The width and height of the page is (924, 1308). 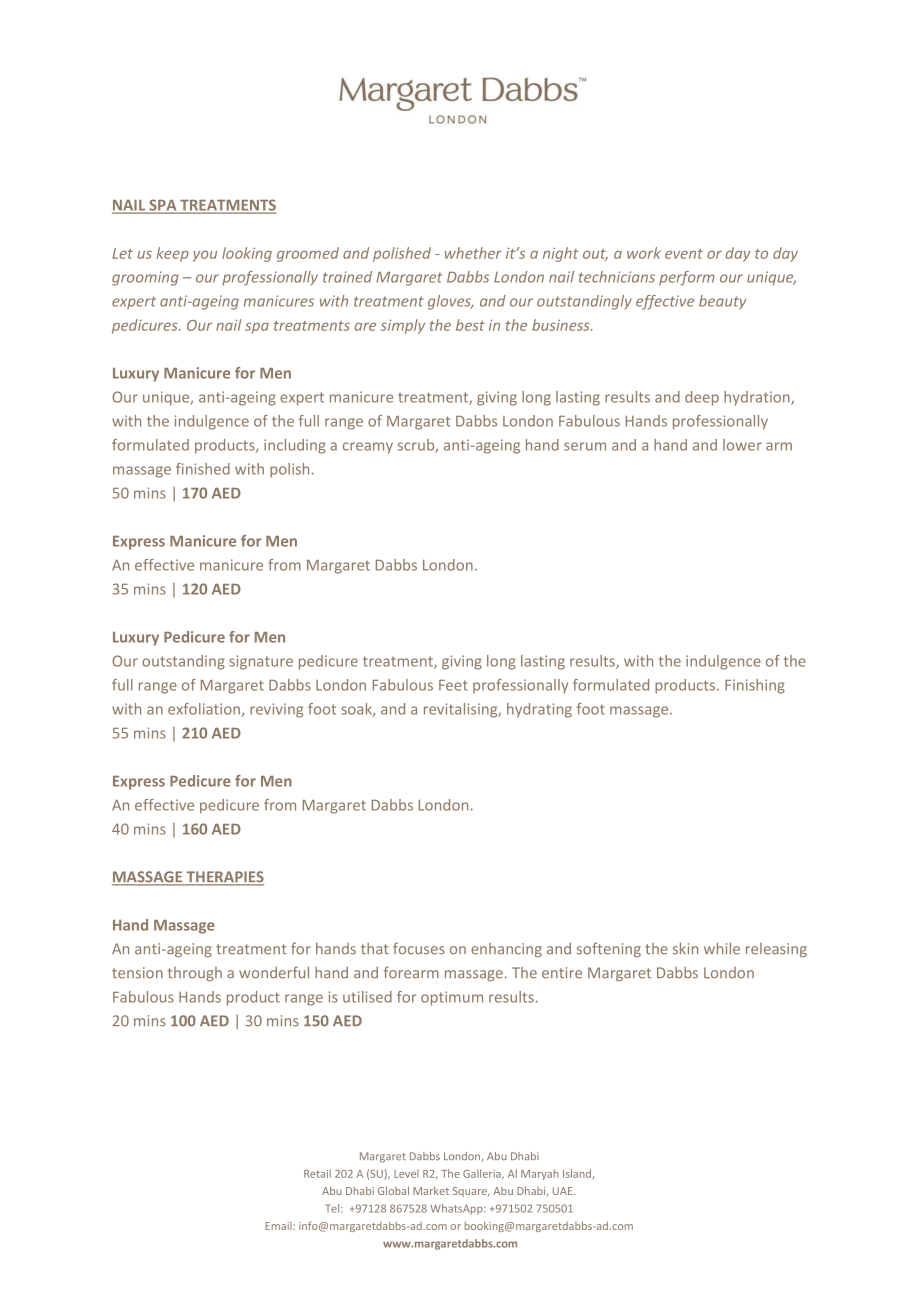 I want to click on perform, so click(x=687, y=278).
